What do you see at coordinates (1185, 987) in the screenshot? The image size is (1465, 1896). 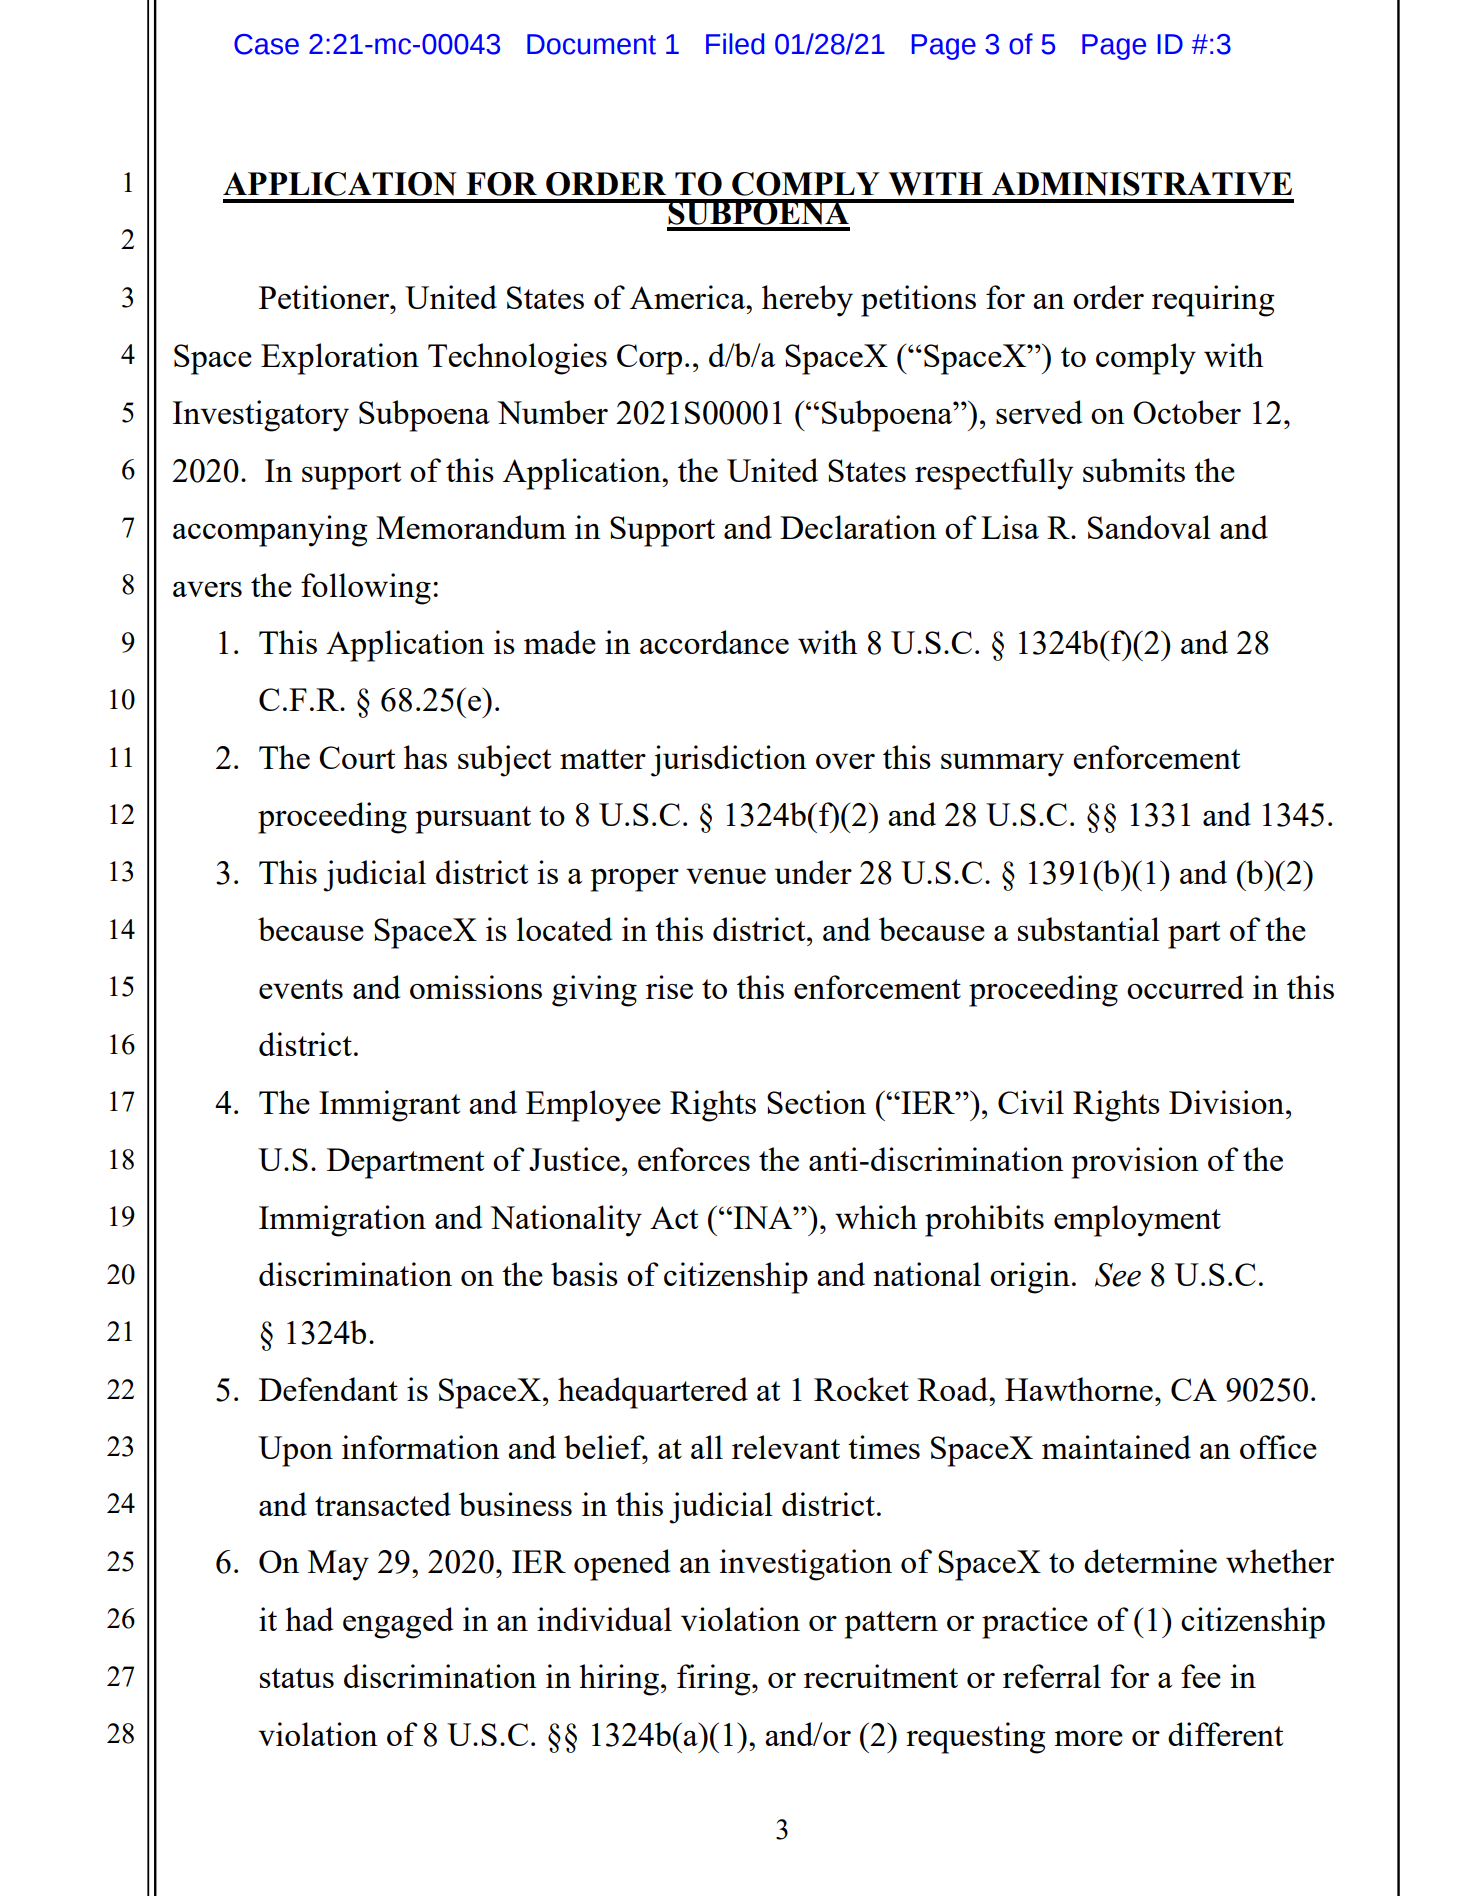 I see `occurred` at bounding box center [1185, 987].
